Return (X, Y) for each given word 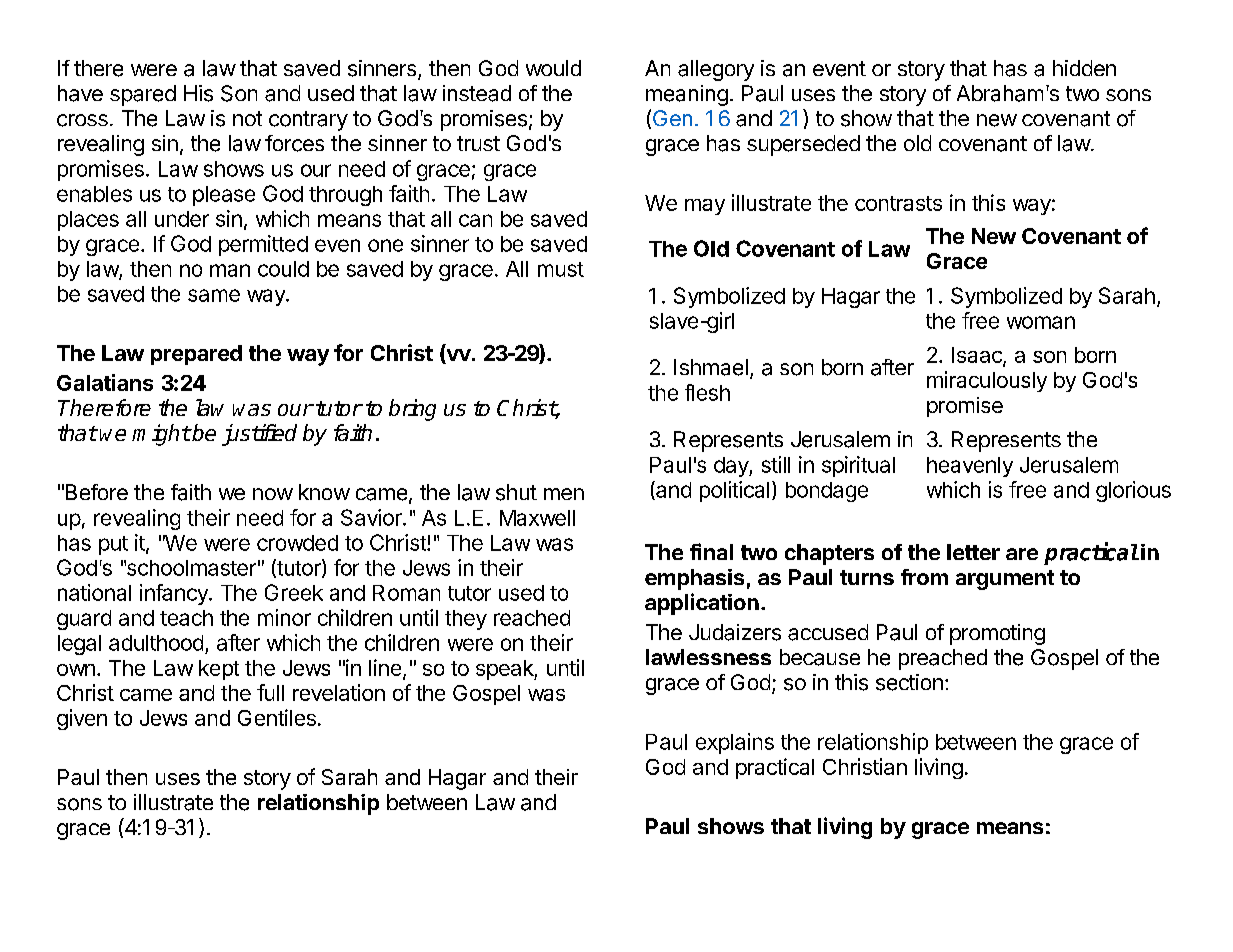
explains (735, 743)
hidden (1084, 68)
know (324, 492)
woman (1041, 322)
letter (973, 552)
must (561, 269)
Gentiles (277, 717)
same (214, 295)
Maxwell (537, 518)
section (909, 682)
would (553, 68)
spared (143, 95)
